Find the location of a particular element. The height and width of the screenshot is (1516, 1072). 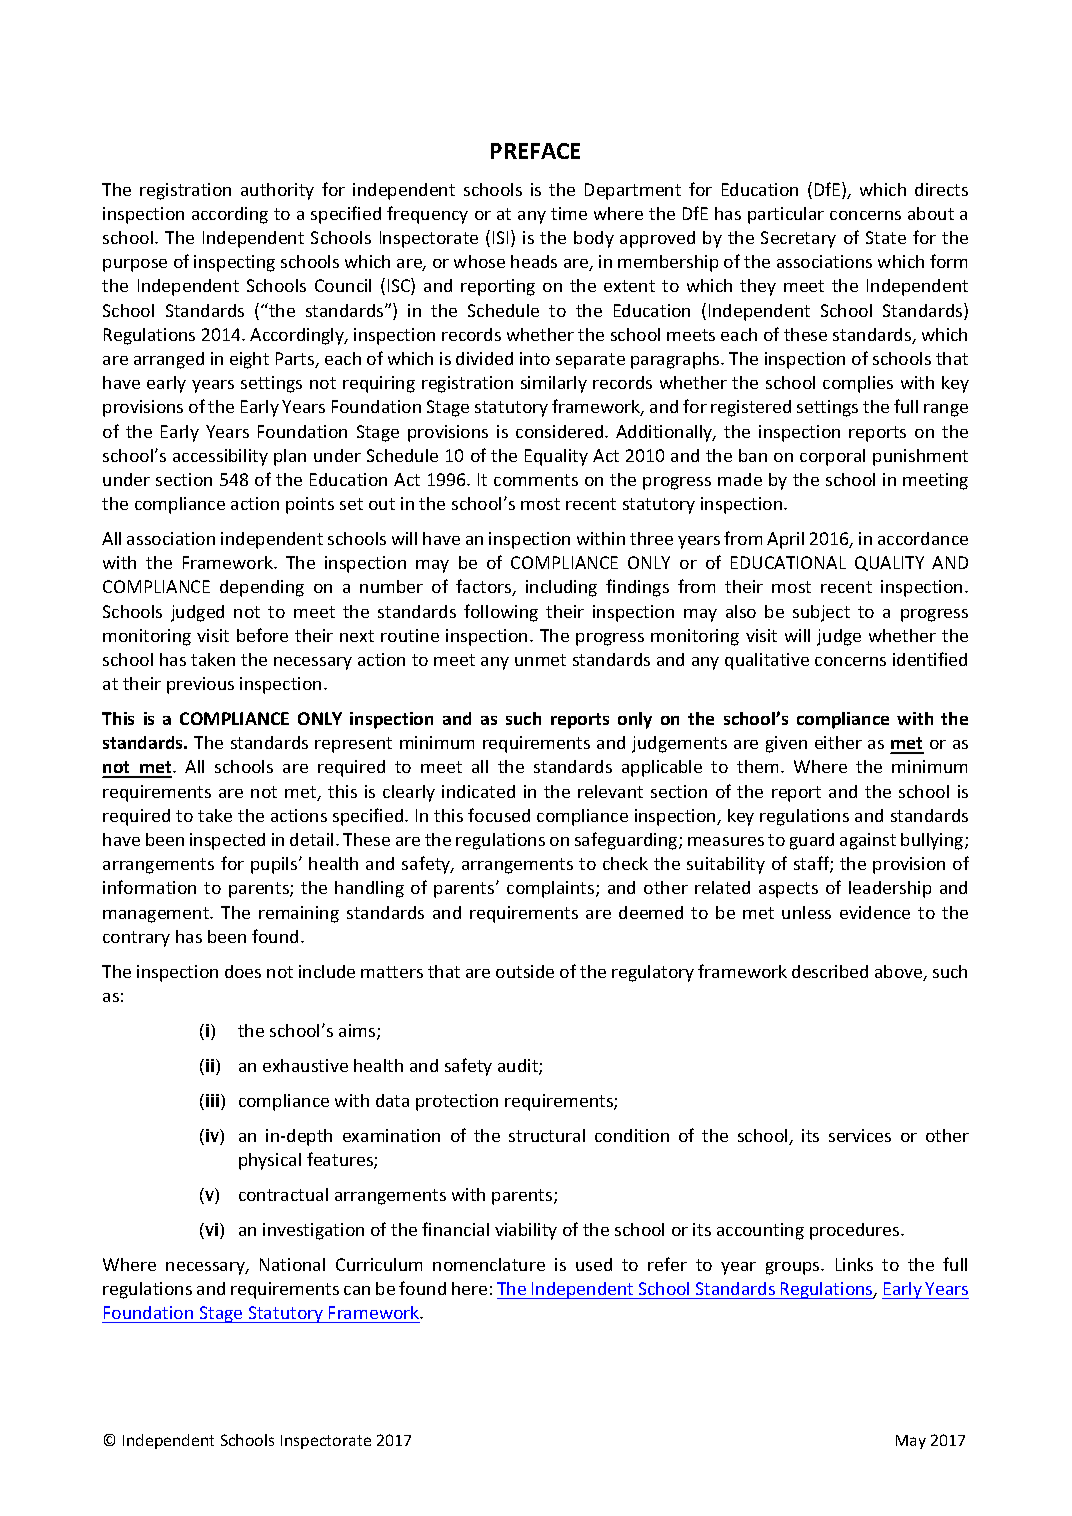

corporal is located at coordinates (832, 457).
